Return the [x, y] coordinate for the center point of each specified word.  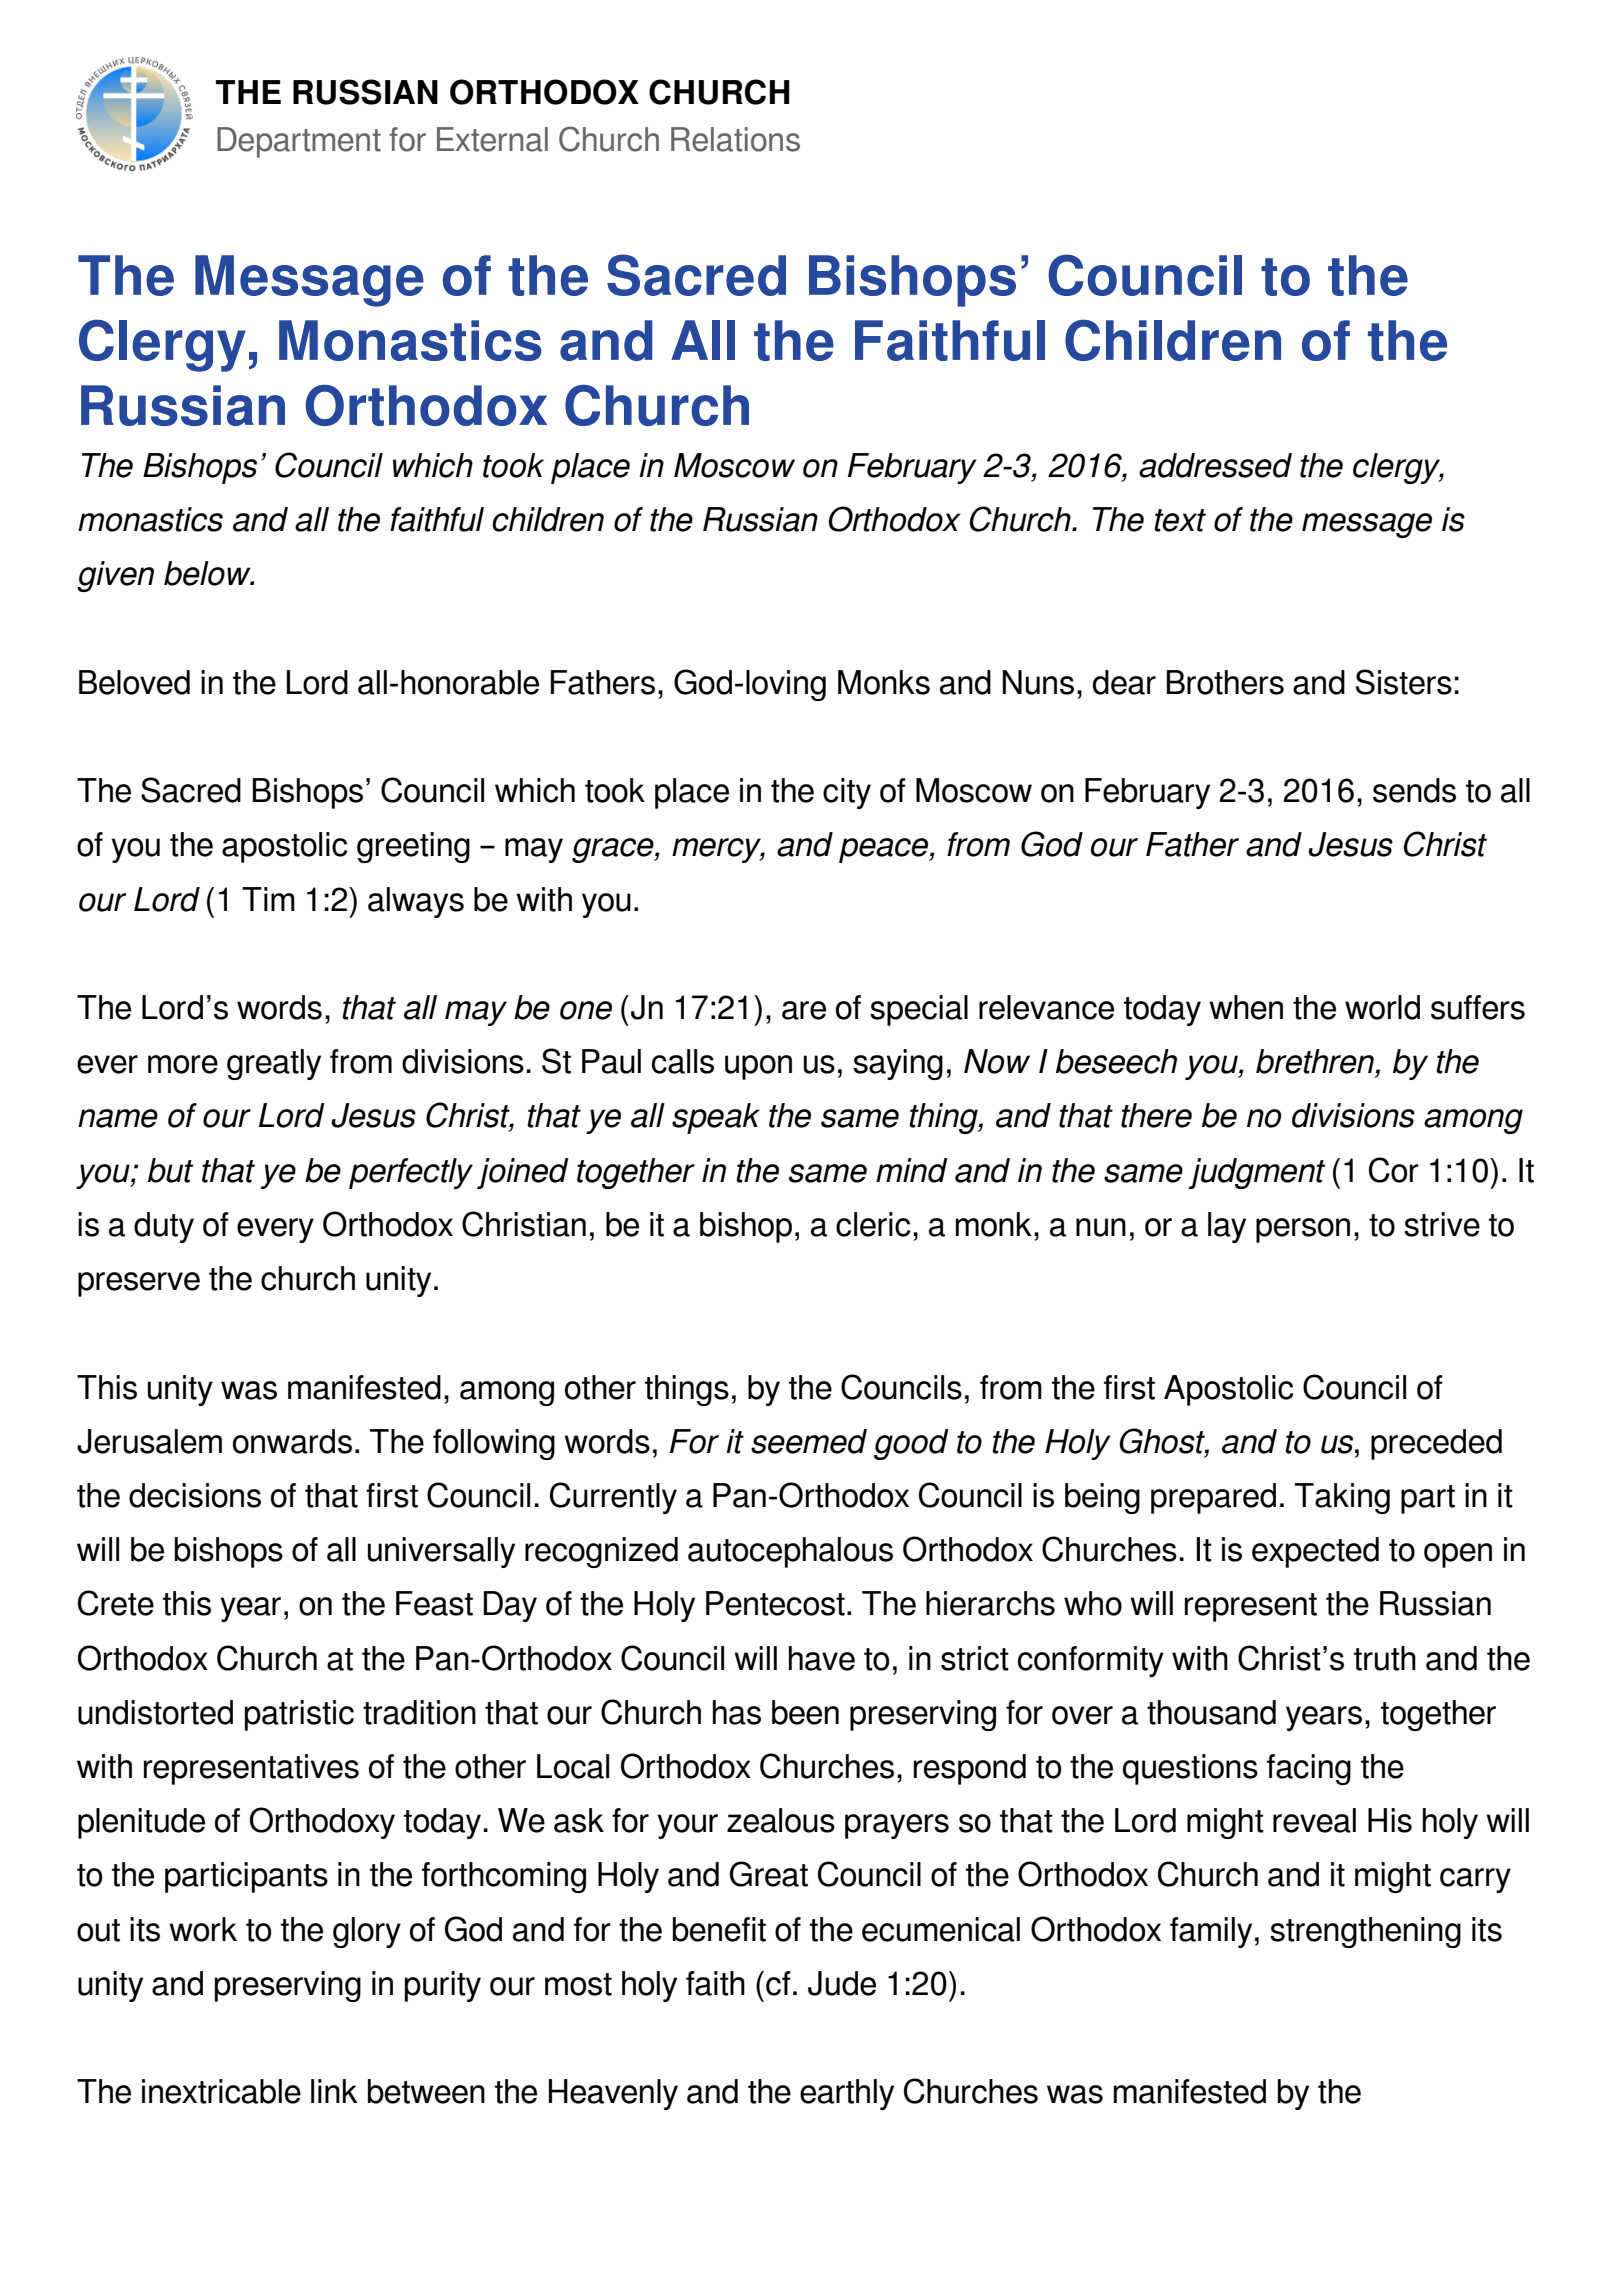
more [183, 1064]
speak [716, 1118]
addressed [1215, 465]
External [492, 139]
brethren [1315, 1061]
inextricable [221, 2091]
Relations [735, 139]
